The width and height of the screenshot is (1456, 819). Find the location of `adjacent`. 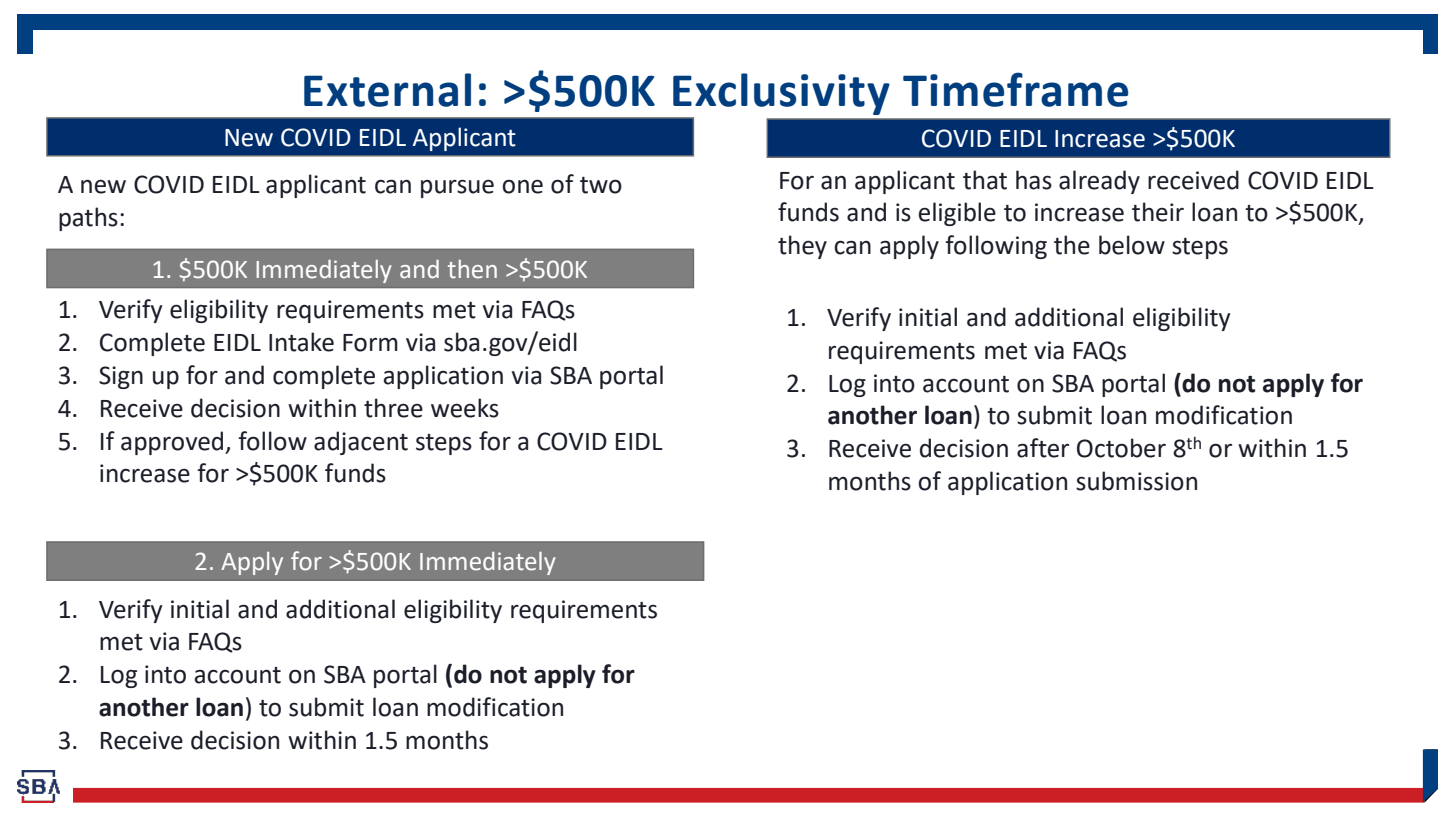

adjacent is located at coordinates (361, 443).
